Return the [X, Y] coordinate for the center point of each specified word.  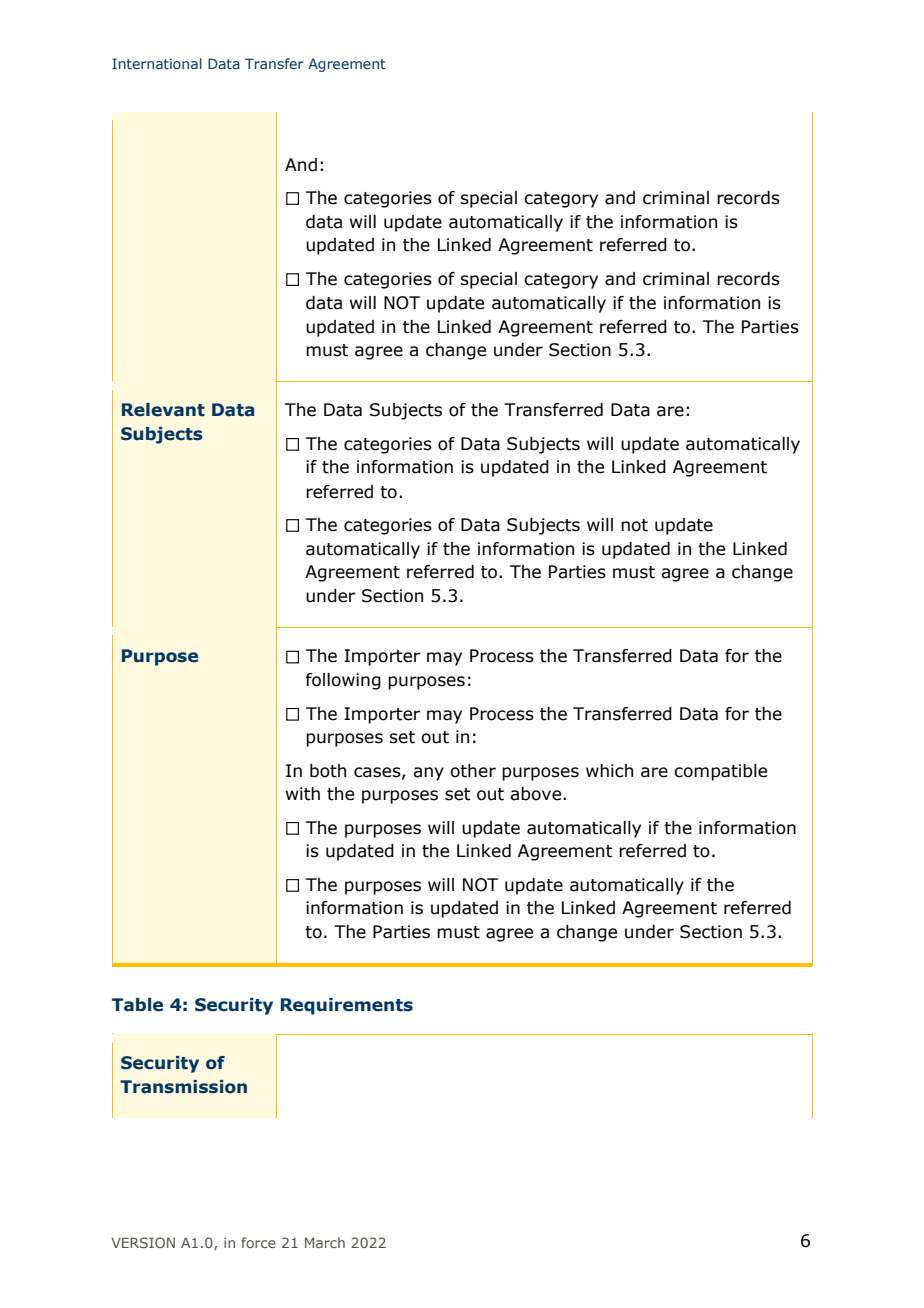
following [343, 681]
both [328, 771]
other [473, 771]
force [258, 1242]
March [325, 1242]
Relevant [163, 410]
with [303, 794]
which [609, 771]
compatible [720, 772]
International [157, 63]
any [428, 774]
